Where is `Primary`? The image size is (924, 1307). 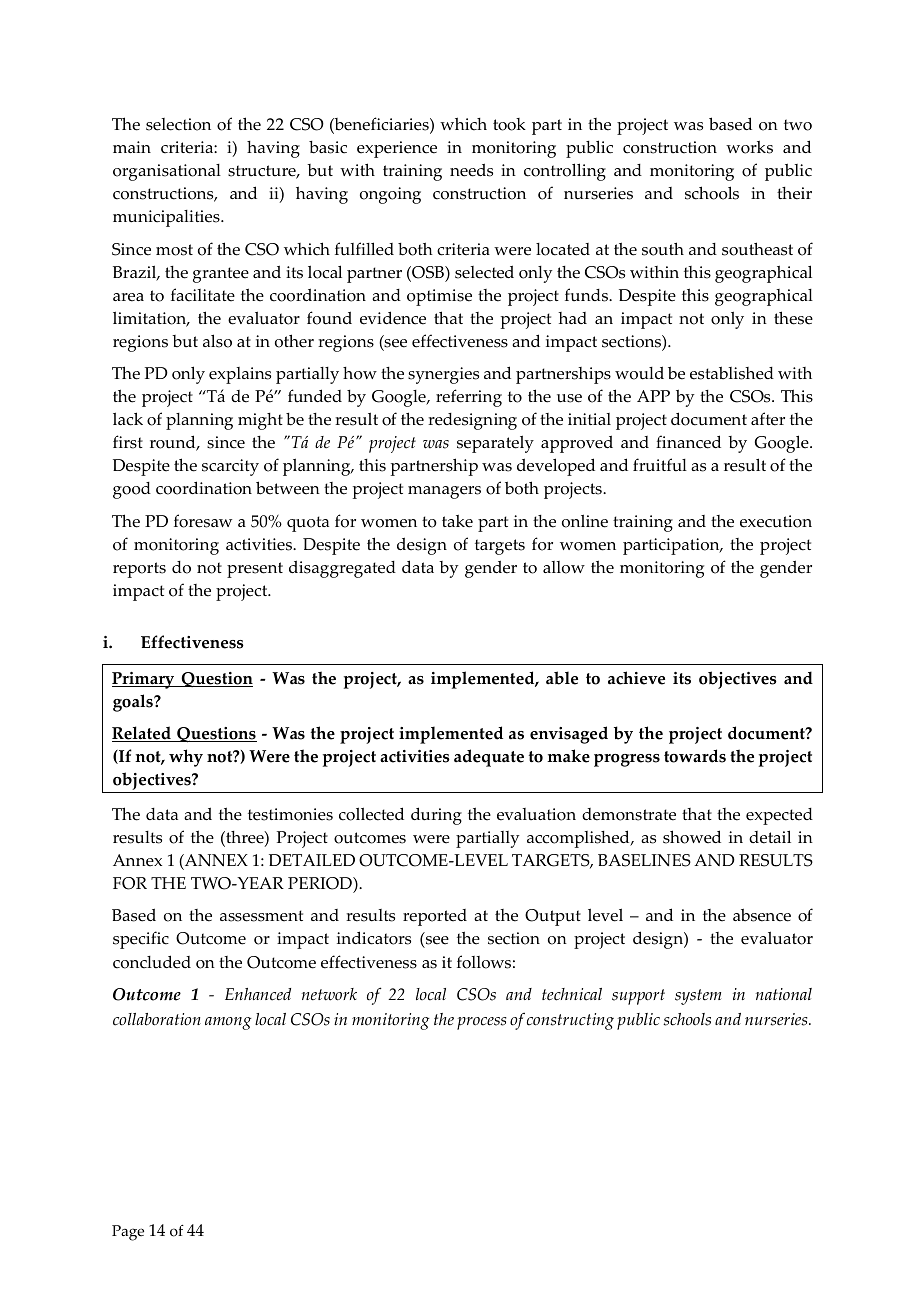
Primary is located at coordinates (144, 680).
